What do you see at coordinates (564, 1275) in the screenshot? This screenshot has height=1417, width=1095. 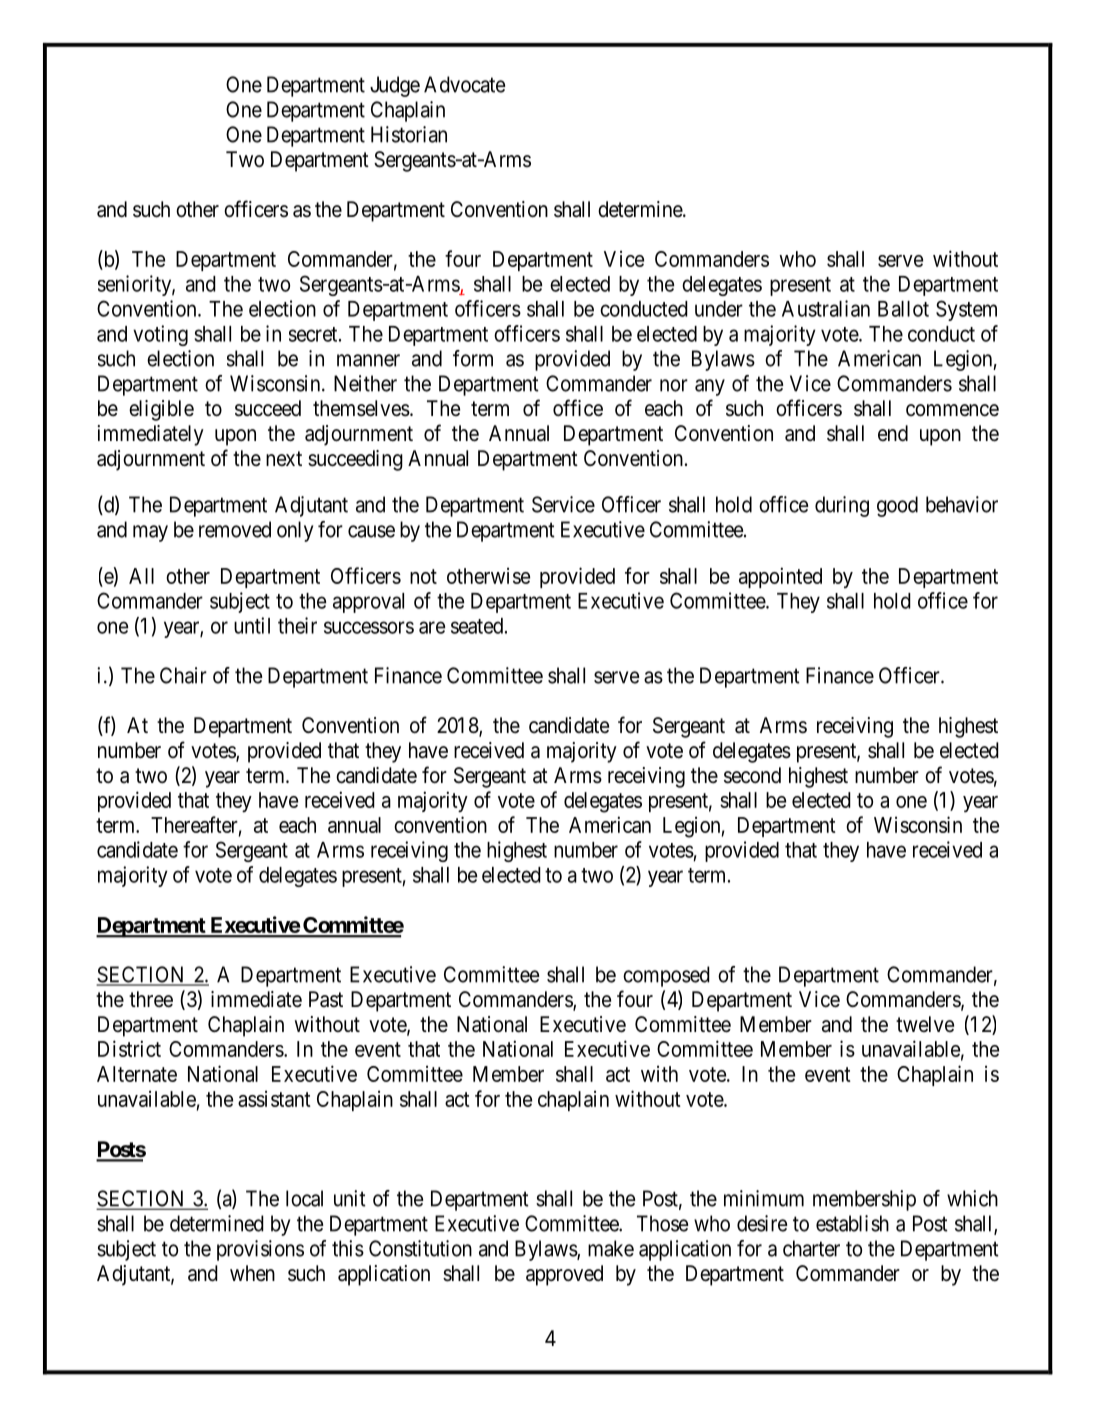 I see `approved` at bounding box center [564, 1275].
